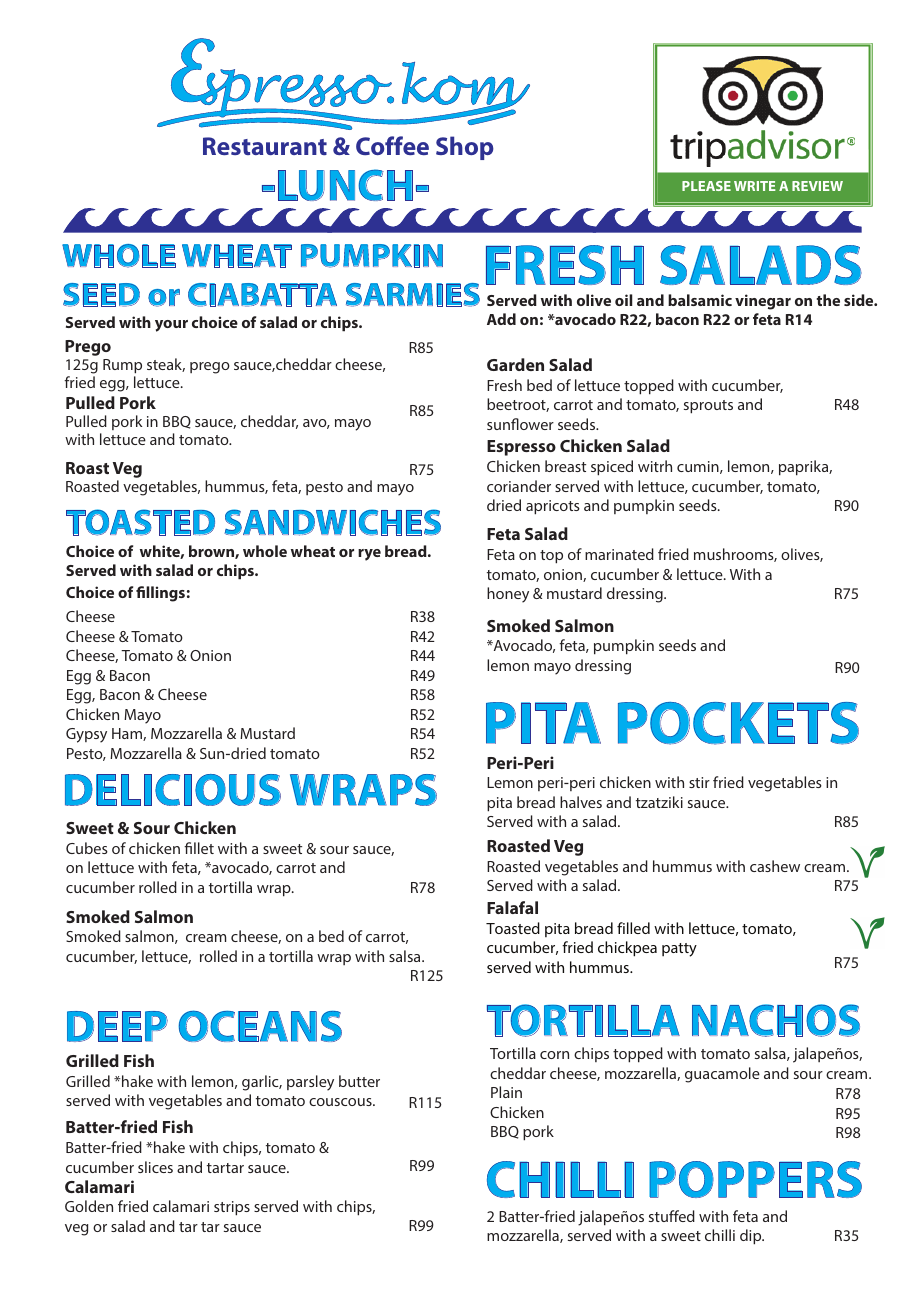  Describe the element at coordinates (155, 1167) in the screenshot. I see `slices` at that location.
